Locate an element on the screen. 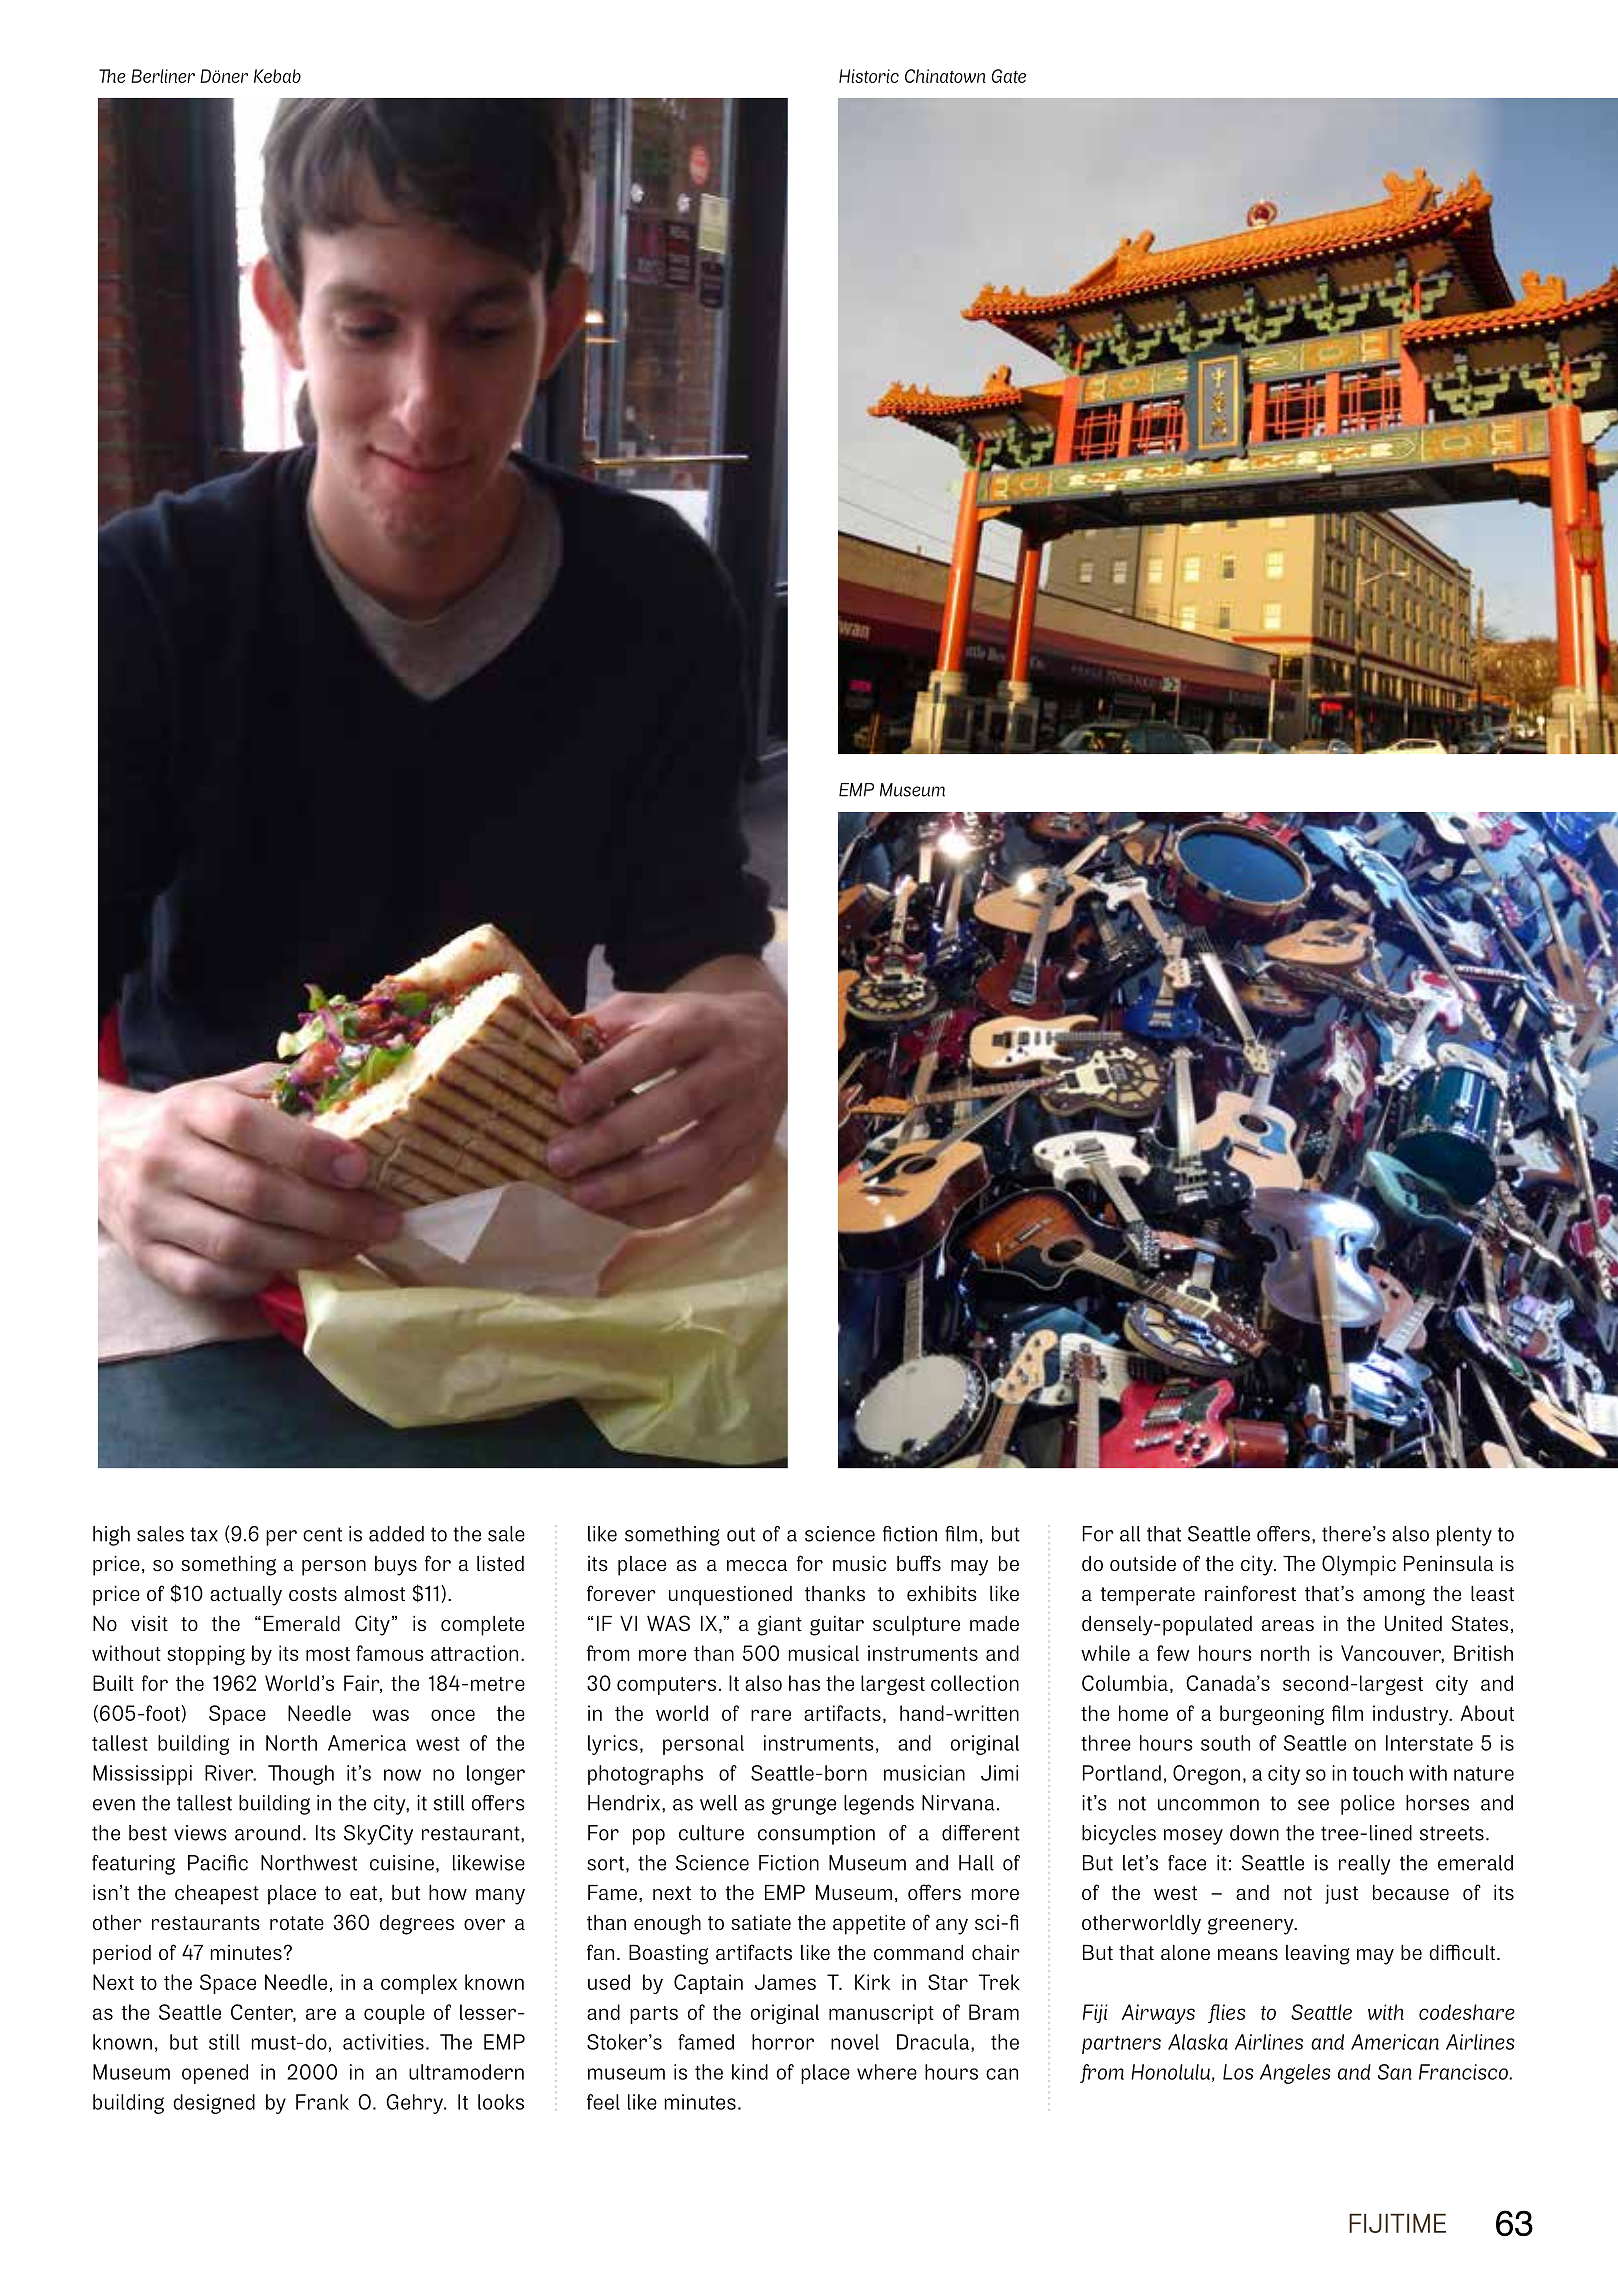 Image resolution: width=1618 pixels, height=2289 pixels. Gate is located at coordinates (1008, 76).
